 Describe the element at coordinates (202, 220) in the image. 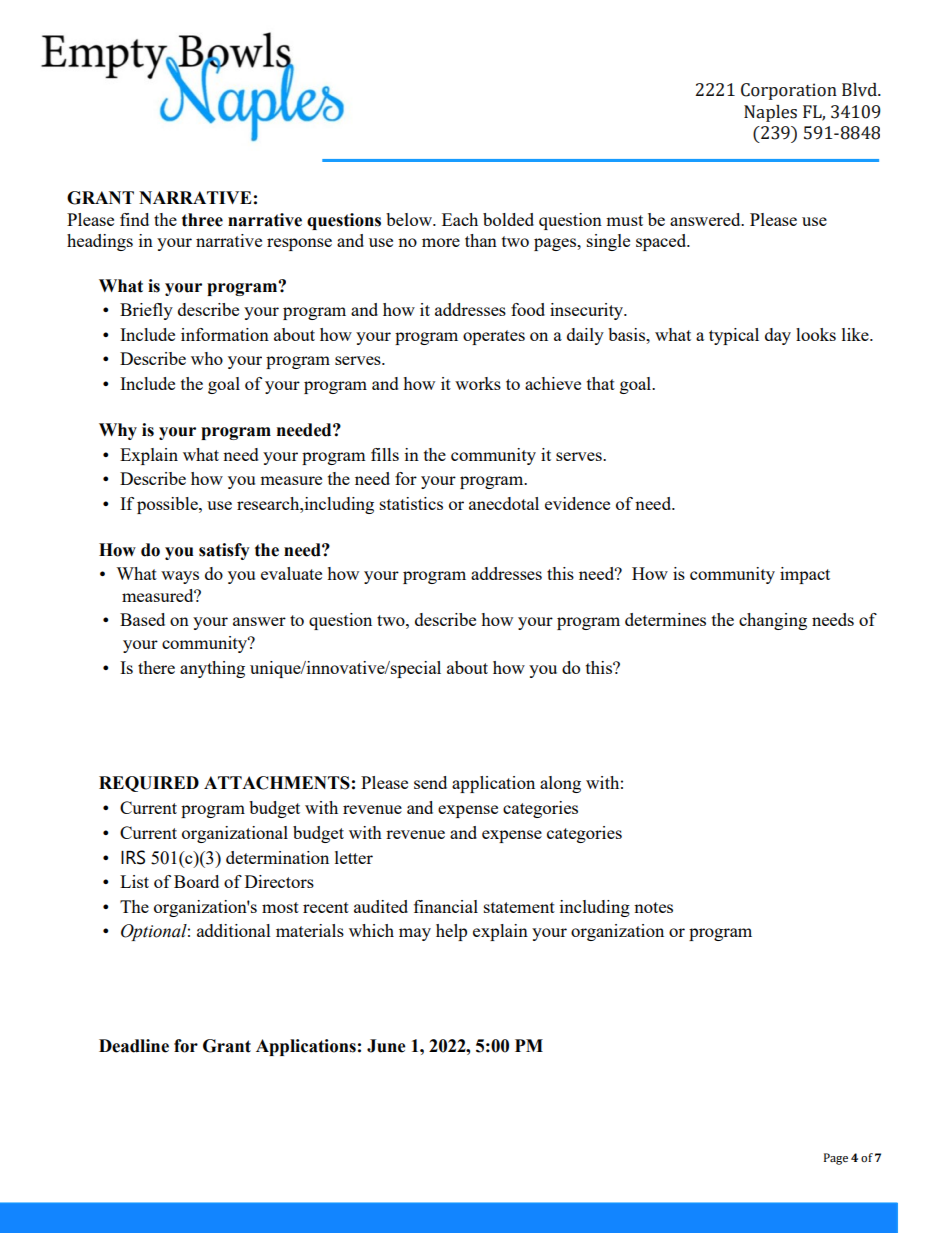

I see `three` at that location.
